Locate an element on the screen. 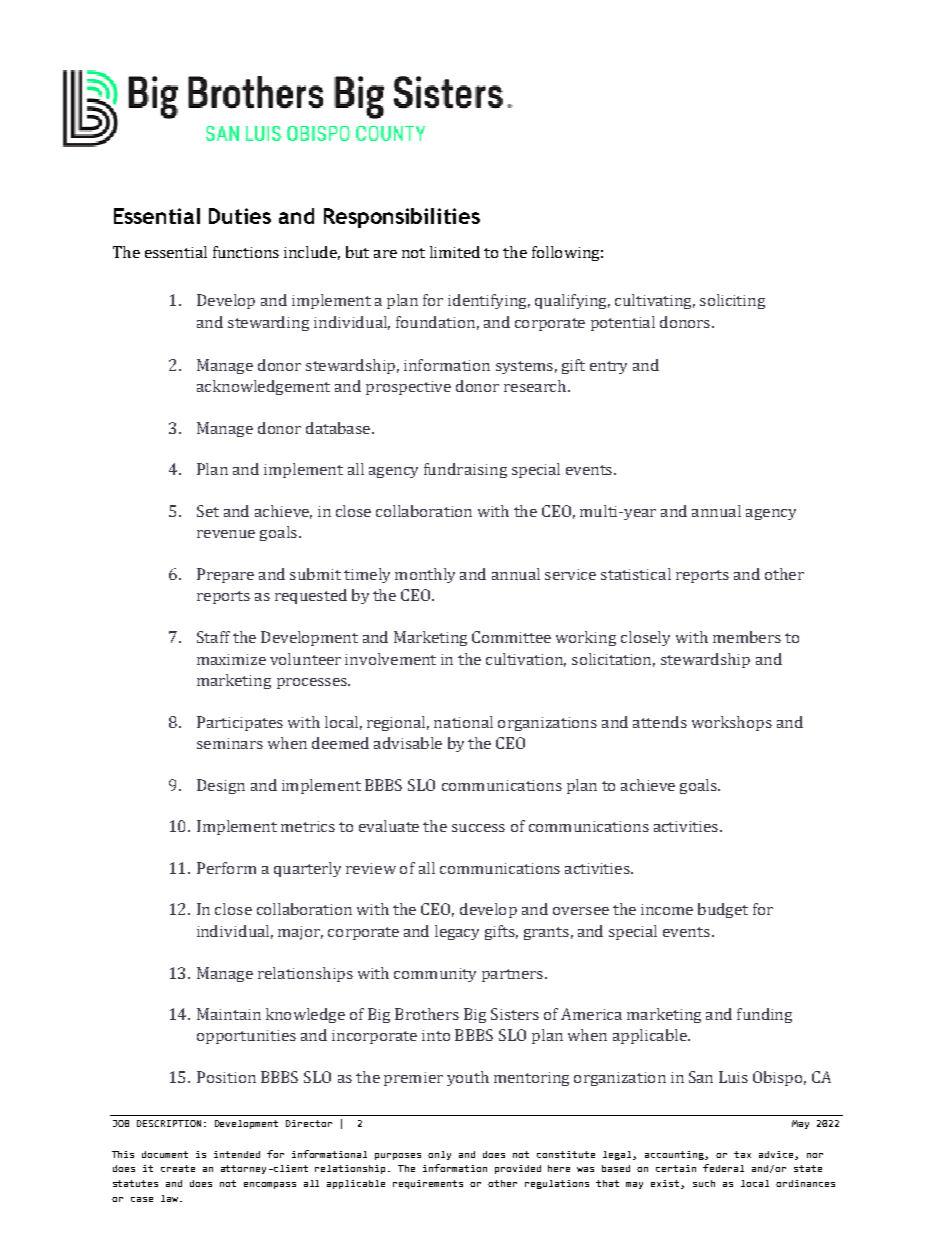 The height and width of the screenshot is (1233, 952). soliciting is located at coordinates (732, 301).
